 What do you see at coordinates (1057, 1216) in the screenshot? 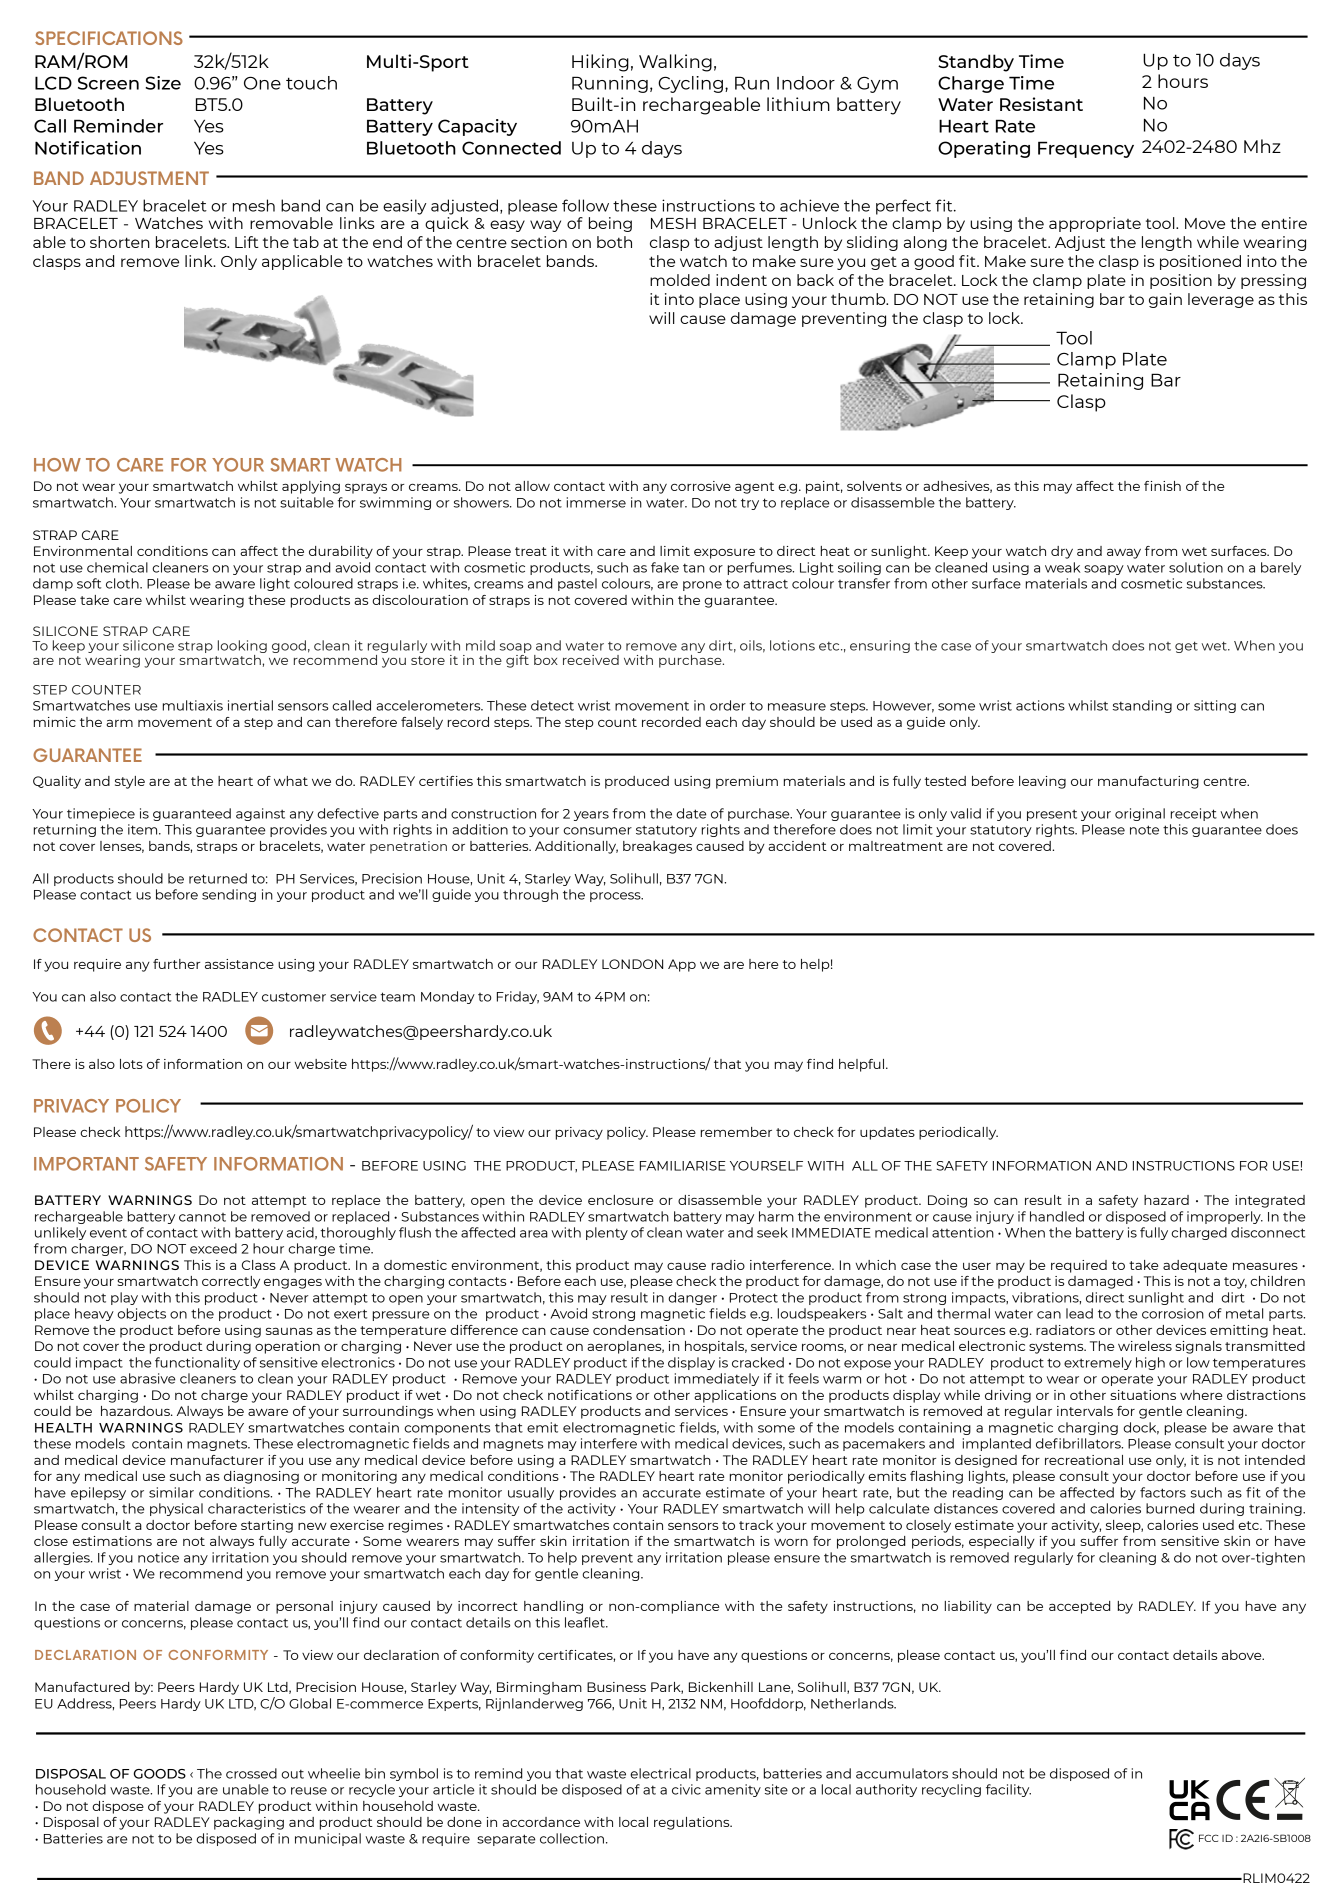
I see `handled` at bounding box center [1057, 1216].
